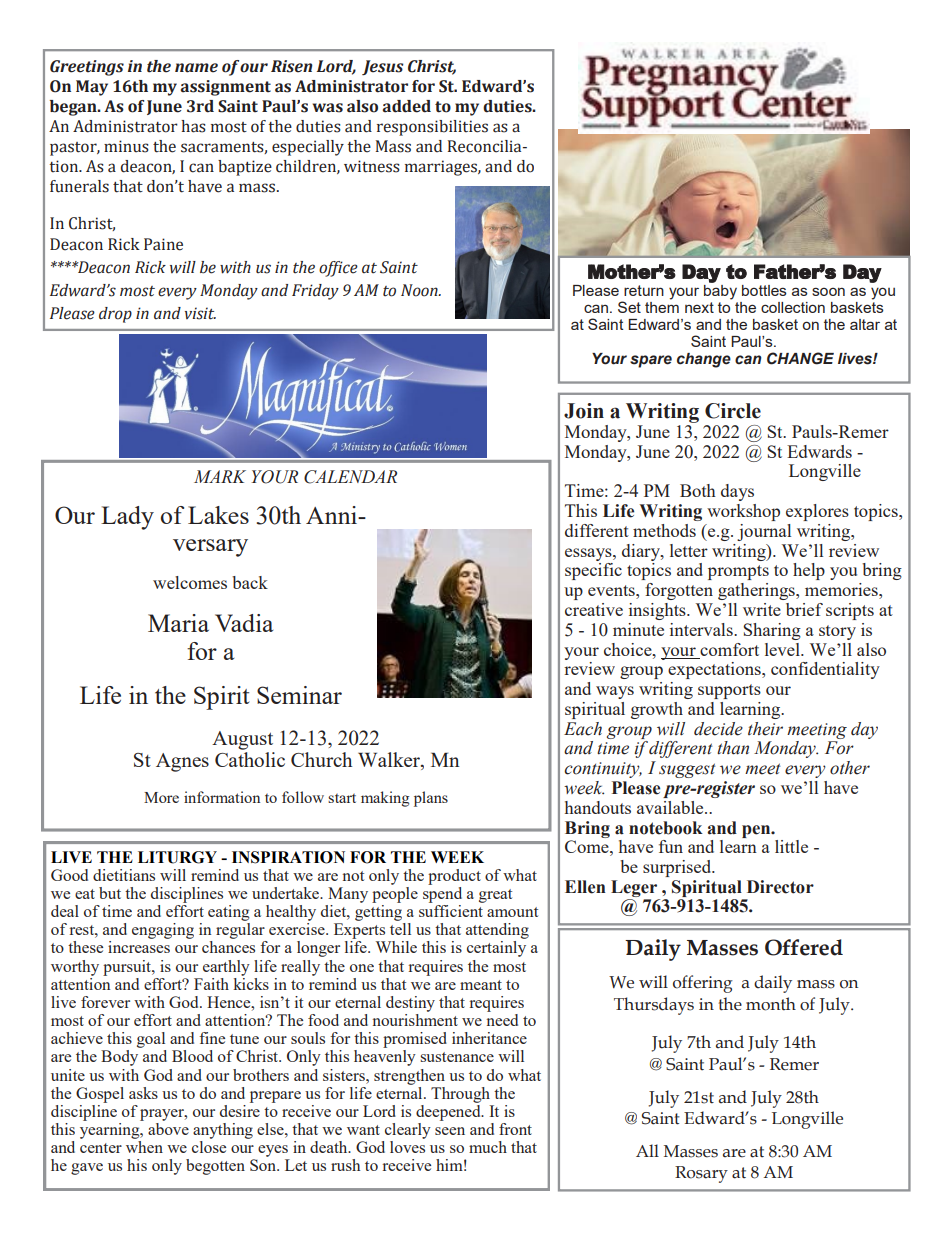 This page has height=1233, width=952. I want to click on when, so click(144, 1145).
